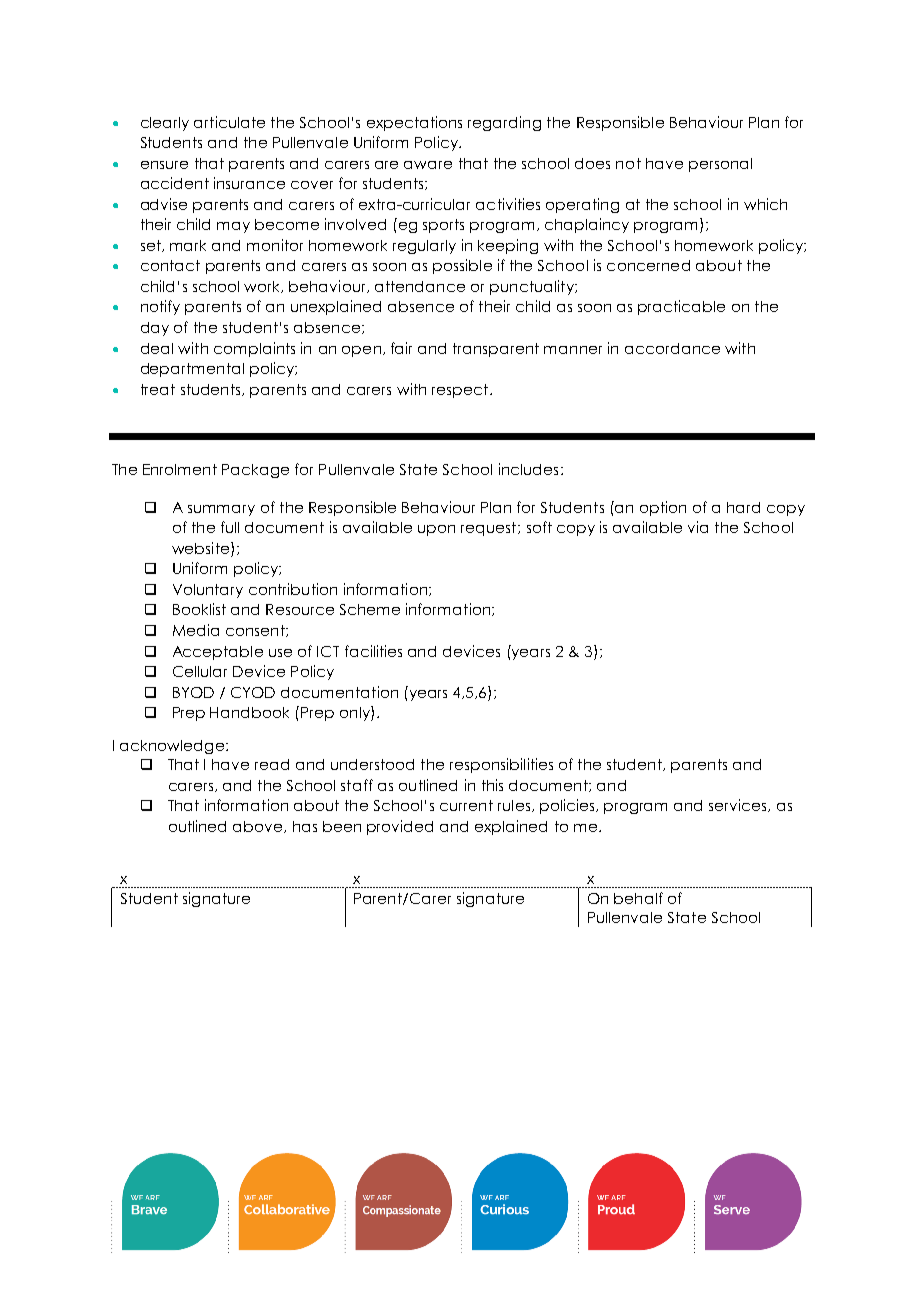 The width and height of the document is (924, 1308). I want to click on behalf, so click(638, 898).
